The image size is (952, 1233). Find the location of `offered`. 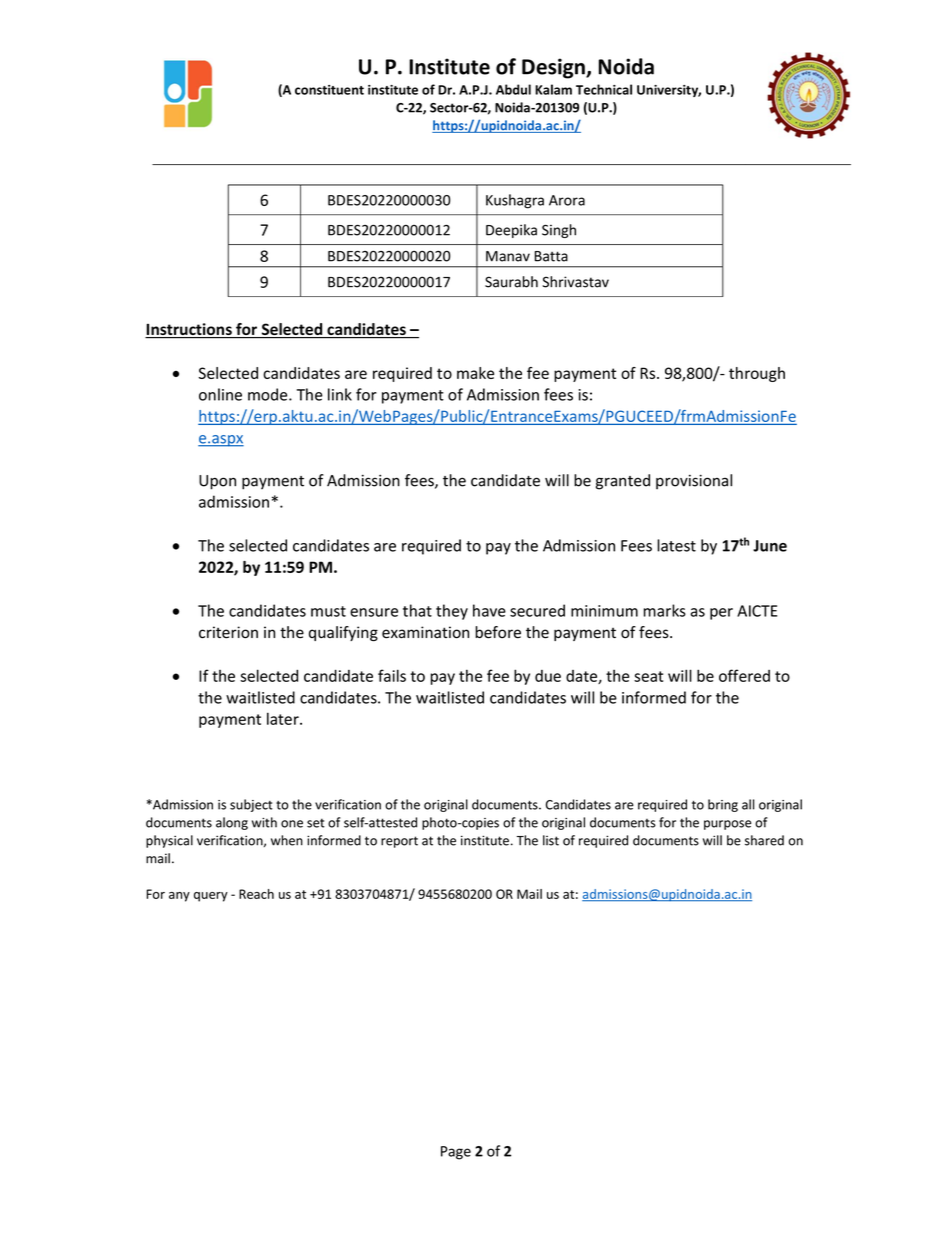

offered is located at coordinates (744, 675).
